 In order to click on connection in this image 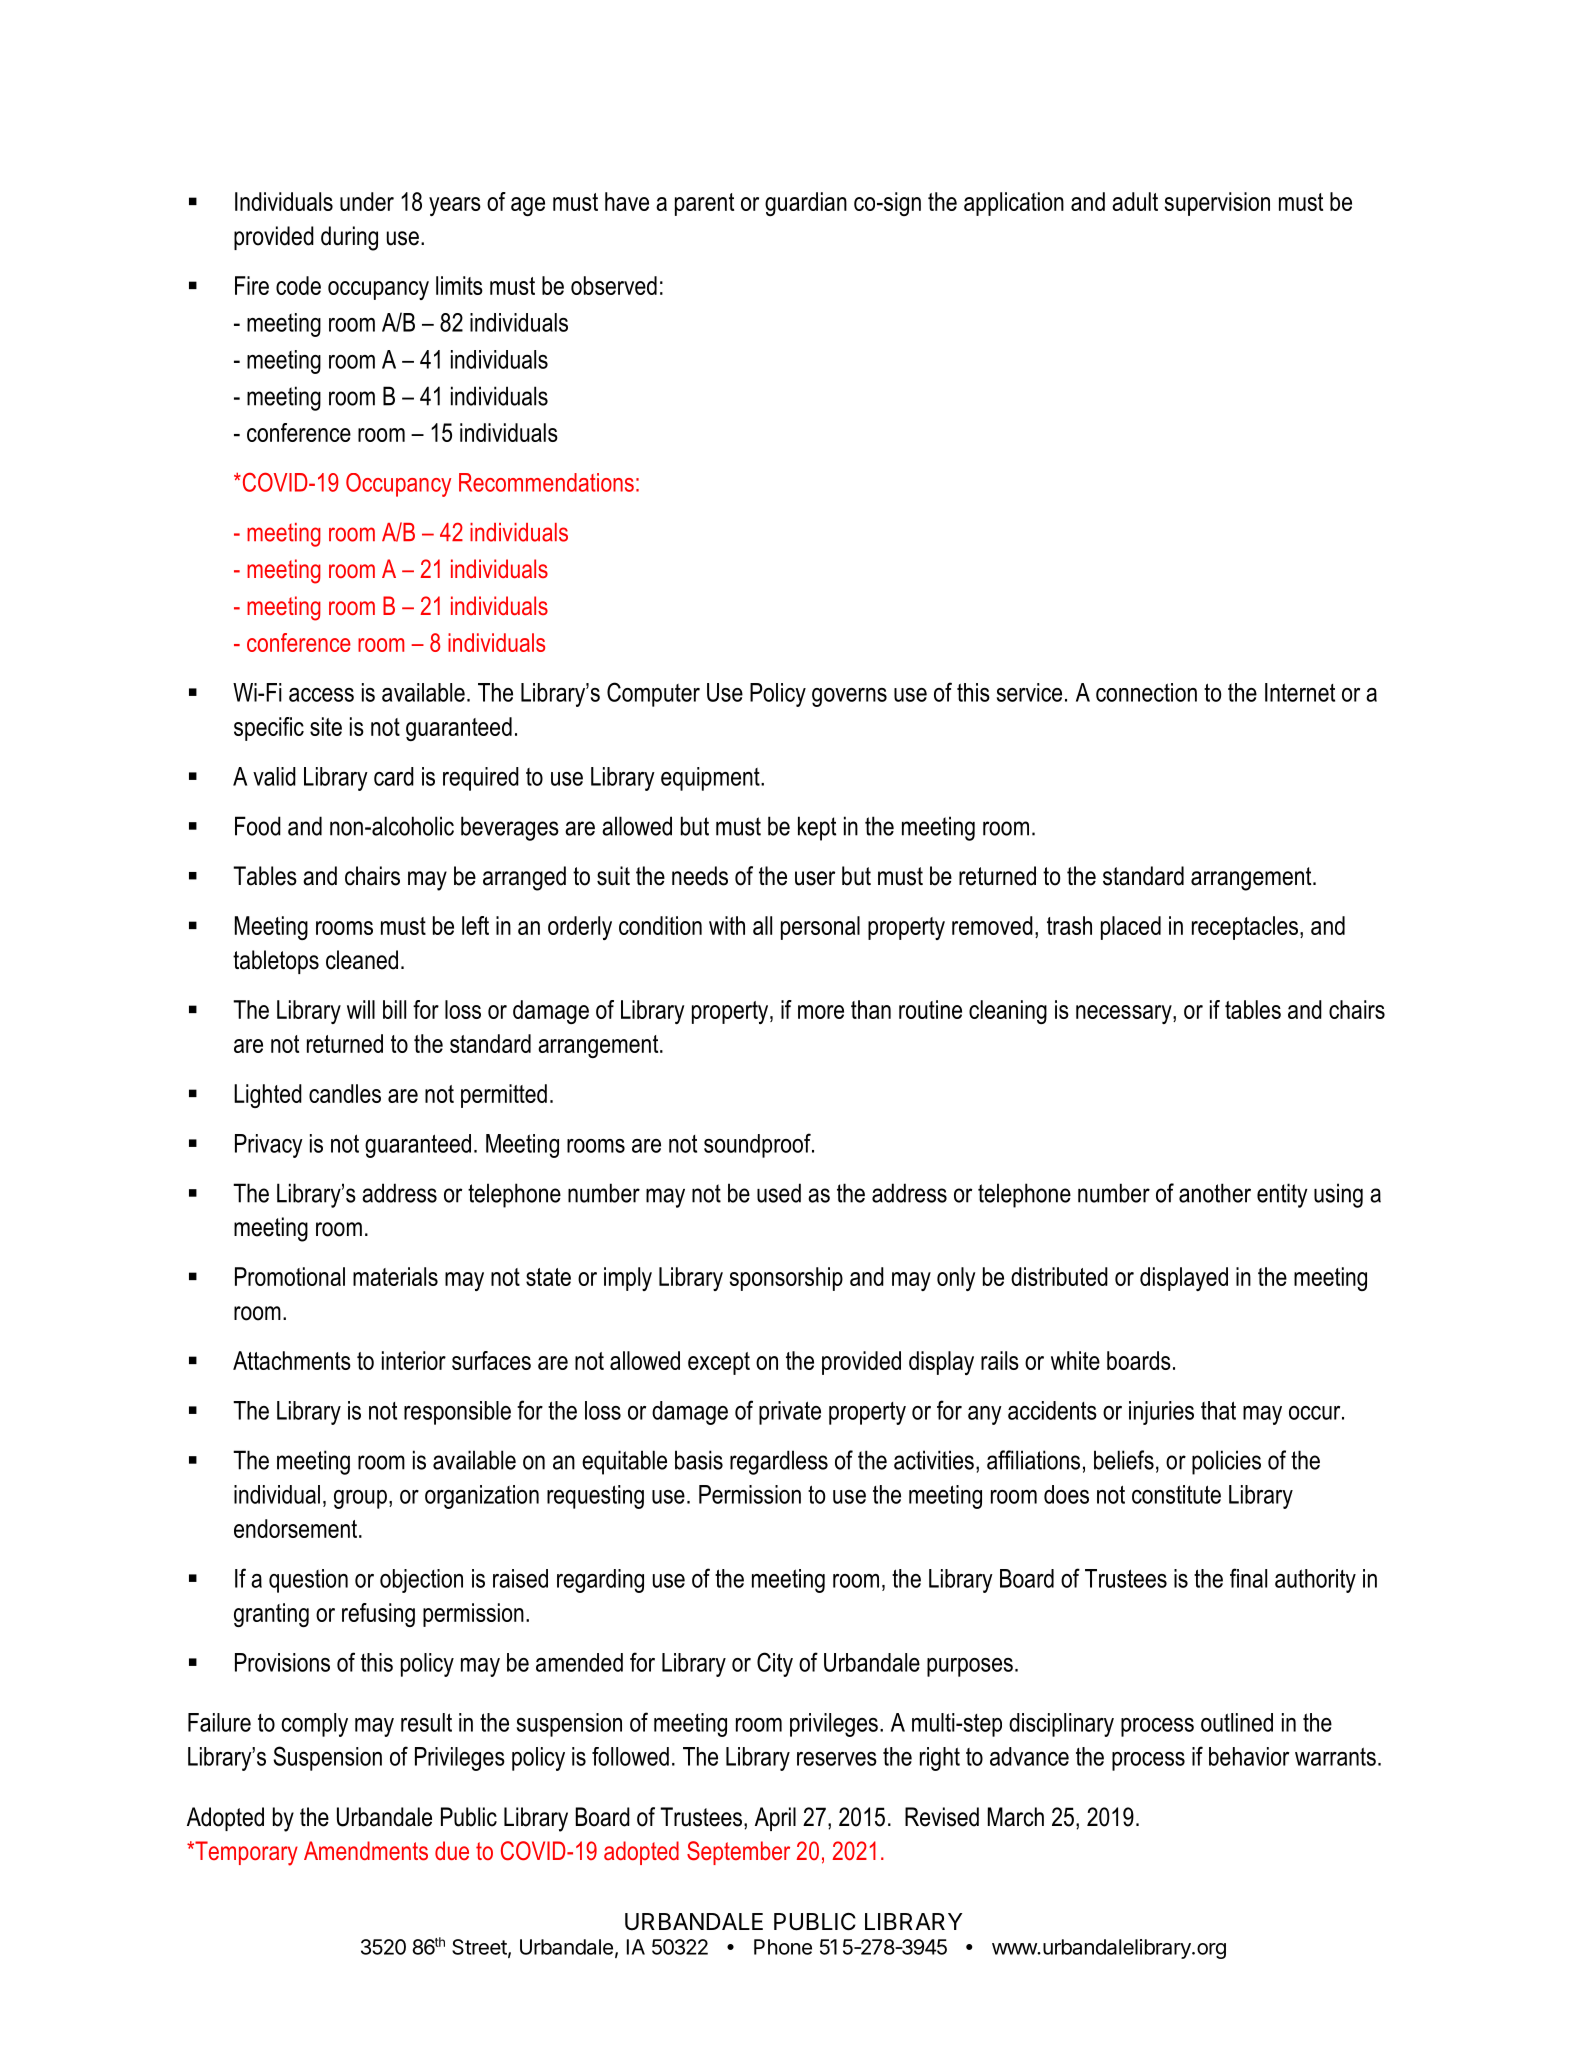, I will do `click(1146, 692)`.
